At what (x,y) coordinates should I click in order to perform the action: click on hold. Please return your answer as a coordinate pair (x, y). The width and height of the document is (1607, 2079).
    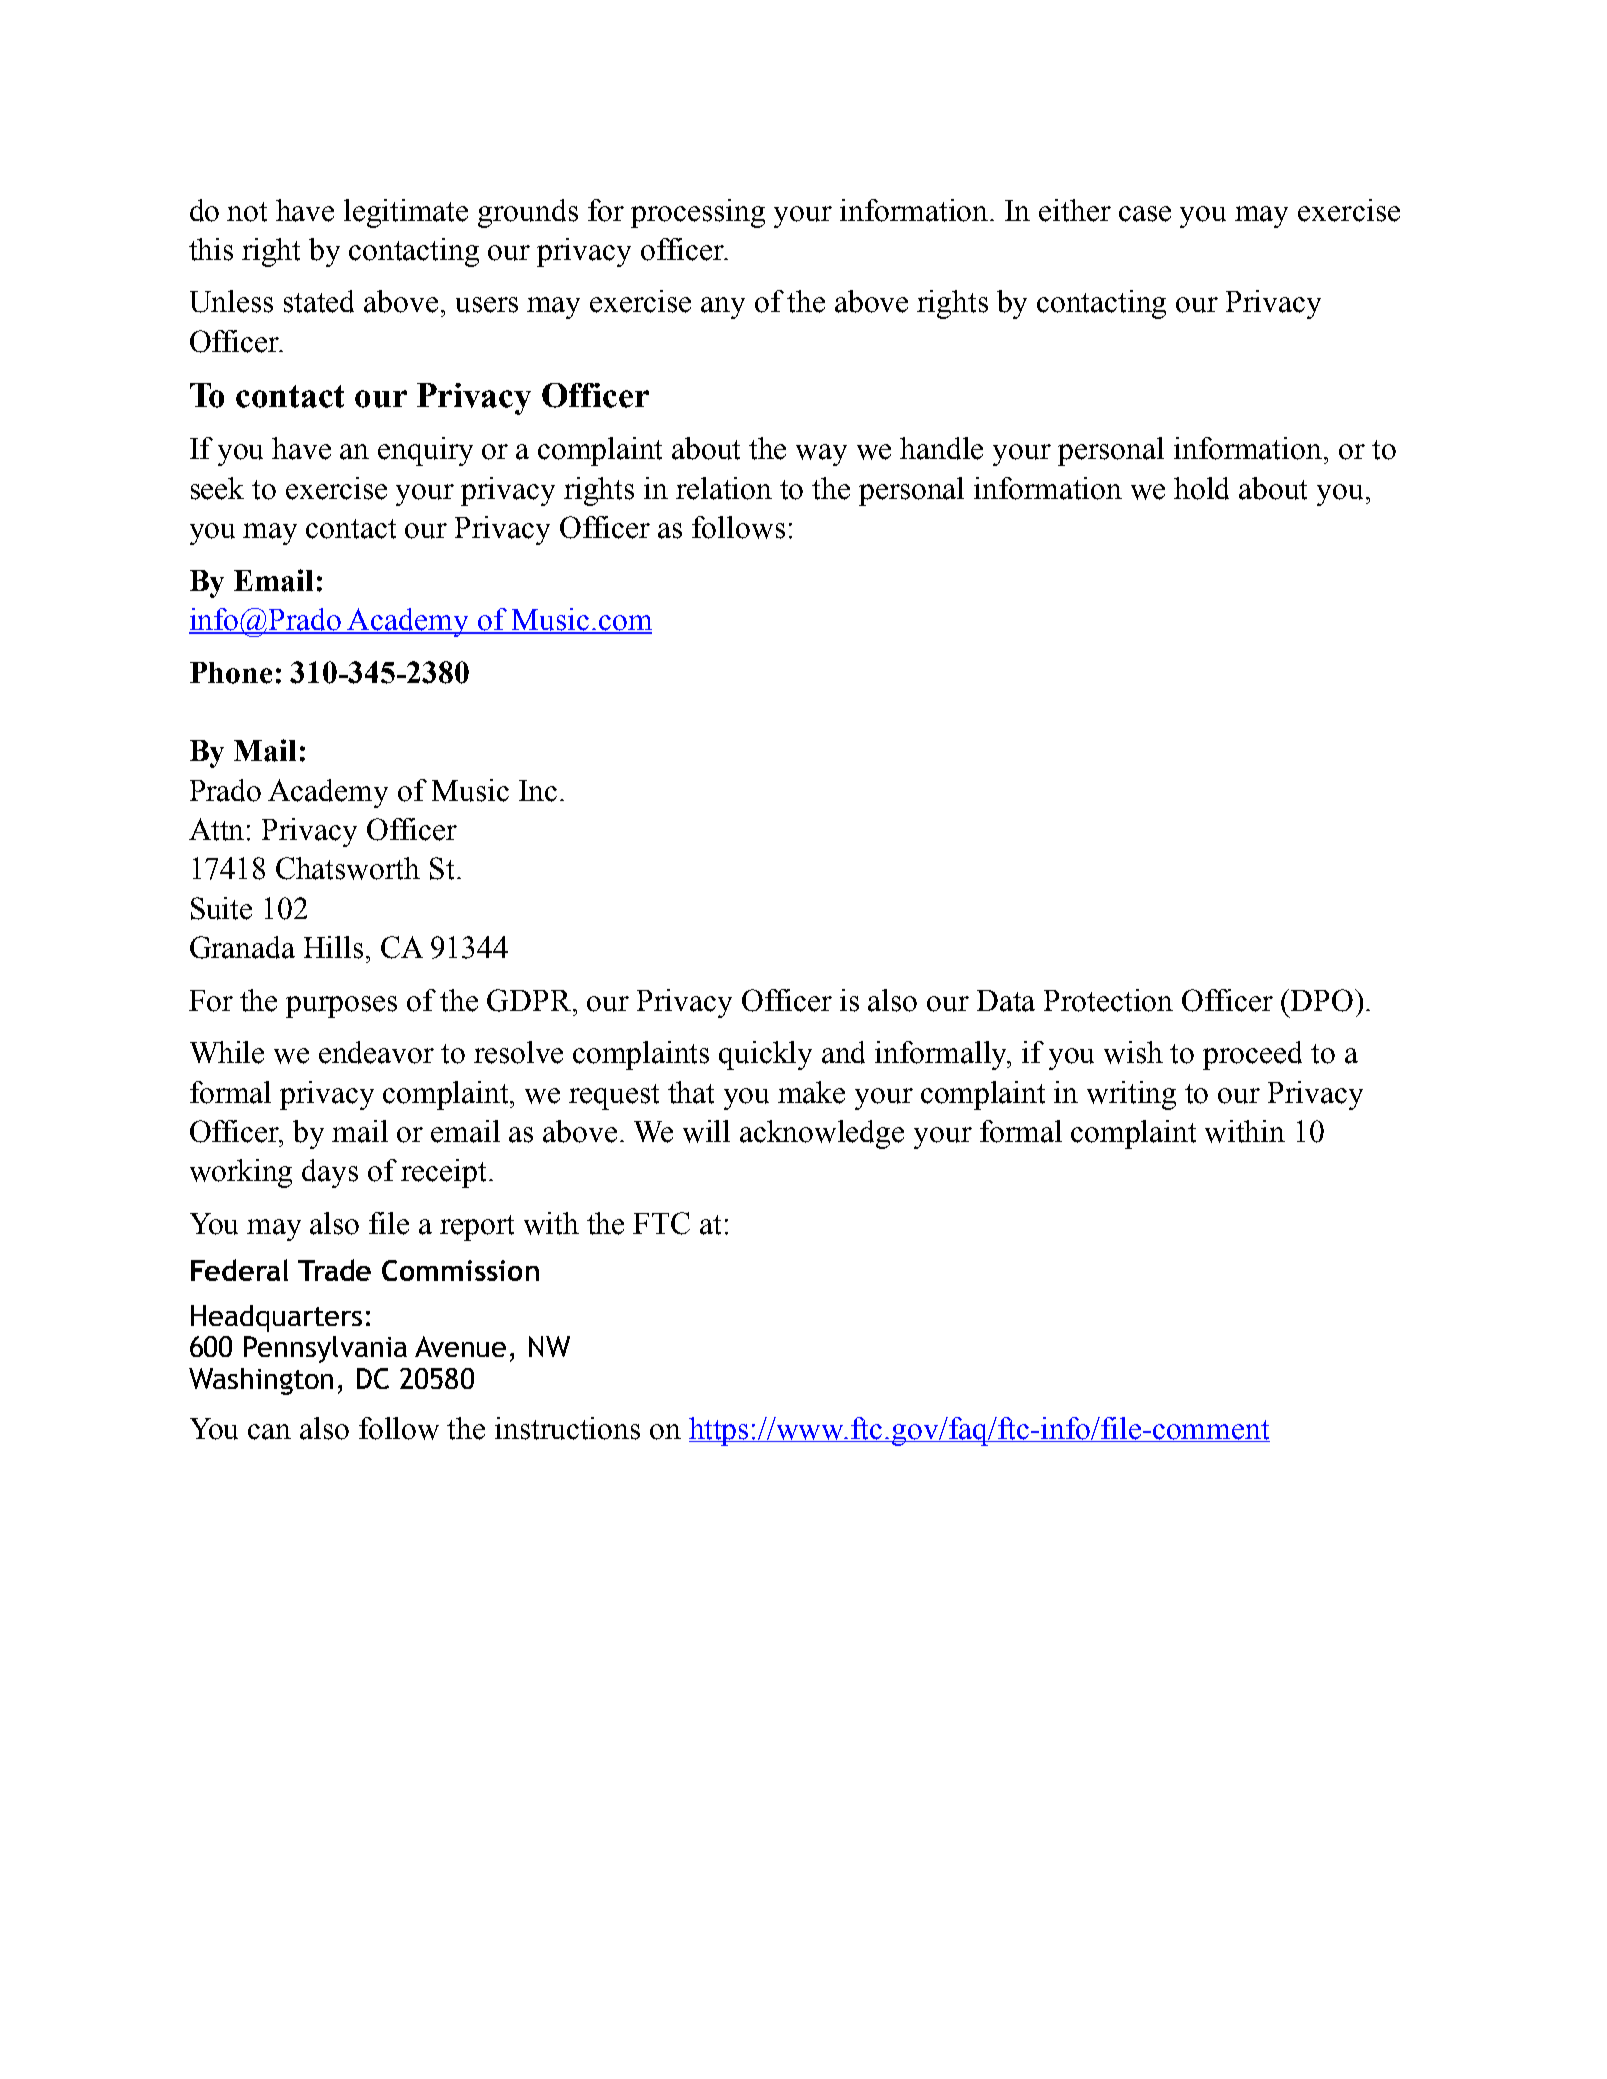
    Looking at the image, I should click on (1201, 488).
